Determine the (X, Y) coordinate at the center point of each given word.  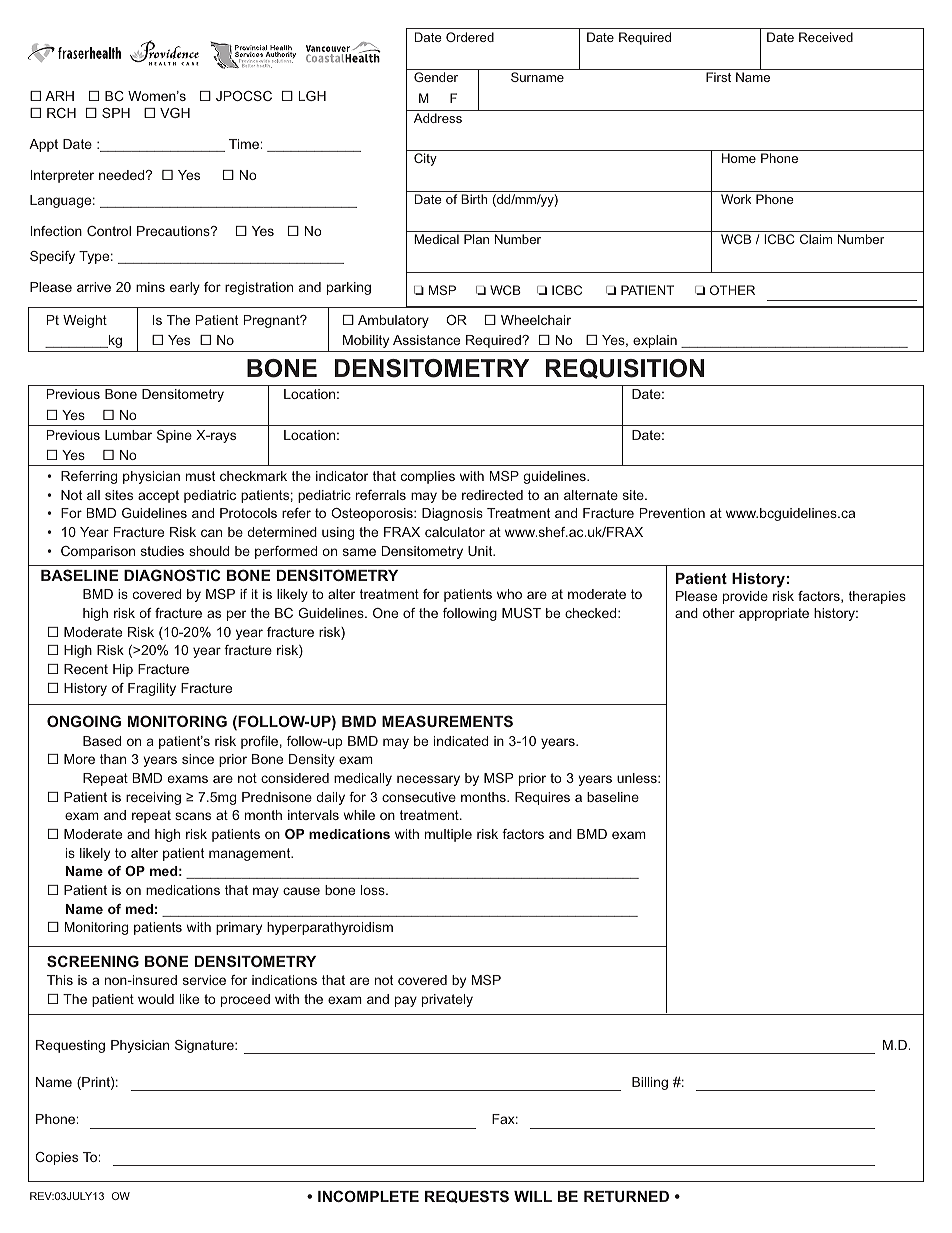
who (509, 594)
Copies (56, 1158)
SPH (116, 113)
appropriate (774, 614)
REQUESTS (467, 1196)
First (718, 77)
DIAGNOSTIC (172, 575)
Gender (436, 77)
